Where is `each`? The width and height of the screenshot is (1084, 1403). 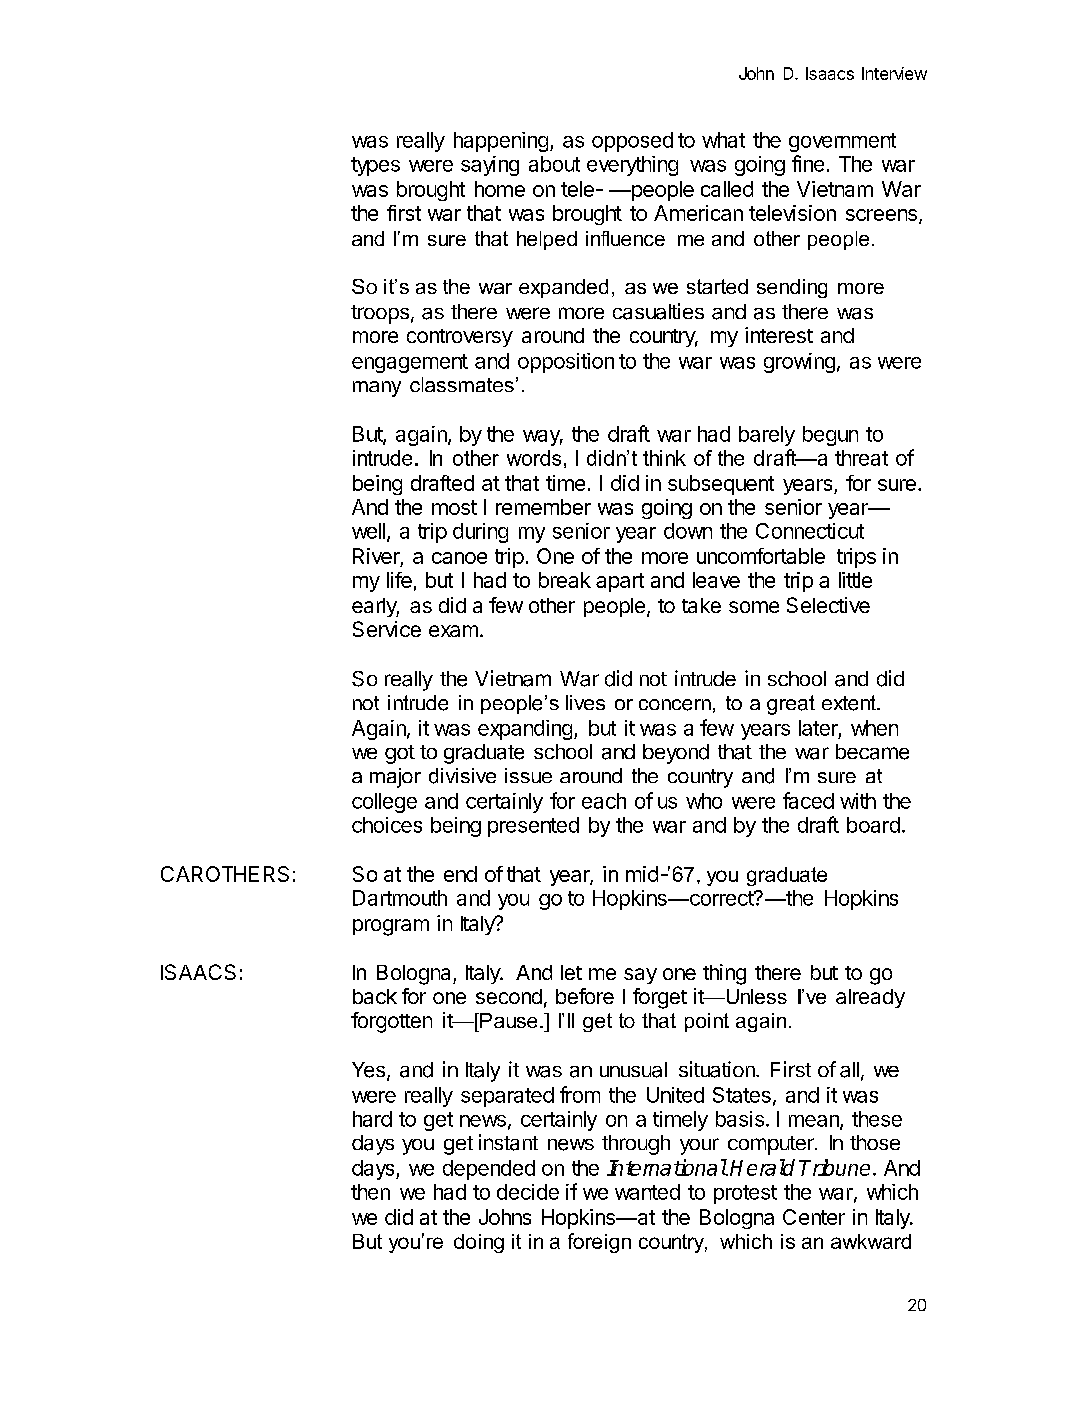
each is located at coordinates (604, 801).
